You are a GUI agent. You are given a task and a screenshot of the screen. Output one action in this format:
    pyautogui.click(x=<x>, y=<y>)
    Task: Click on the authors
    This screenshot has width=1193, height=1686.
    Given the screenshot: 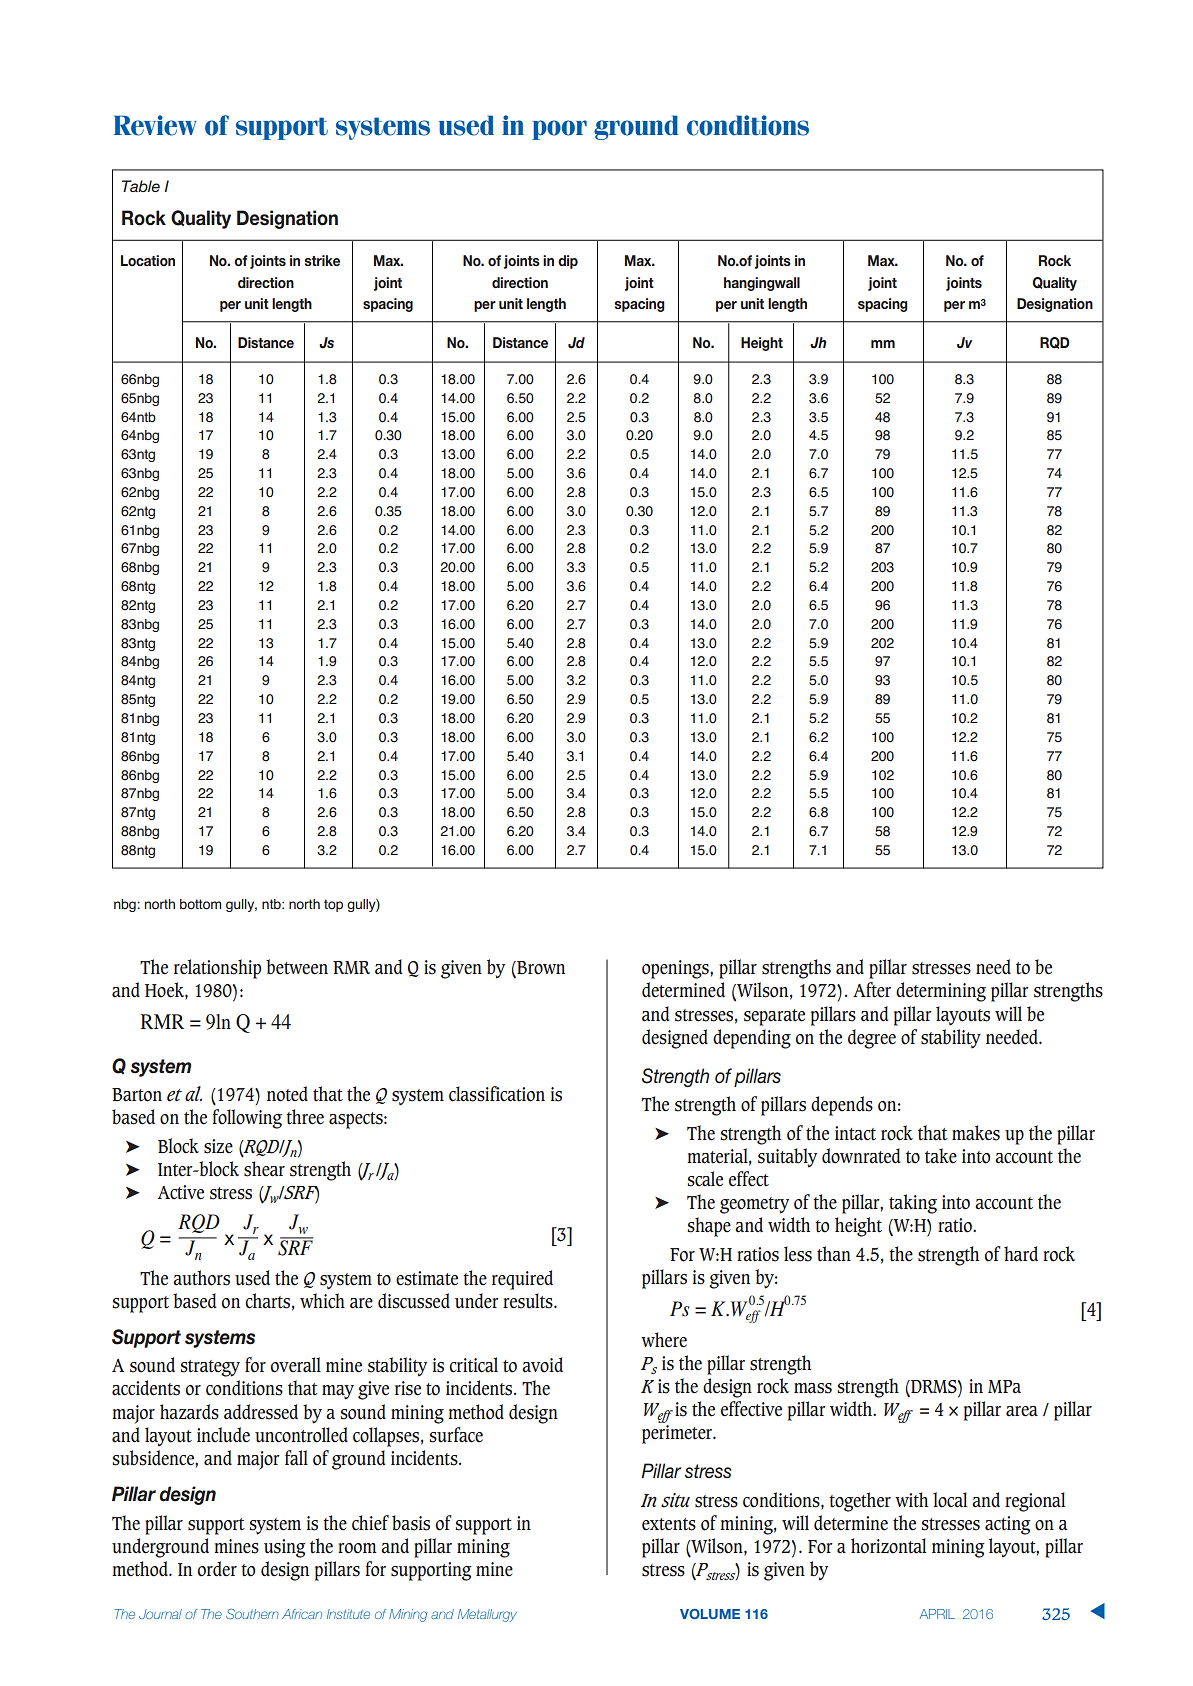 What is the action you would take?
    pyautogui.click(x=201, y=1278)
